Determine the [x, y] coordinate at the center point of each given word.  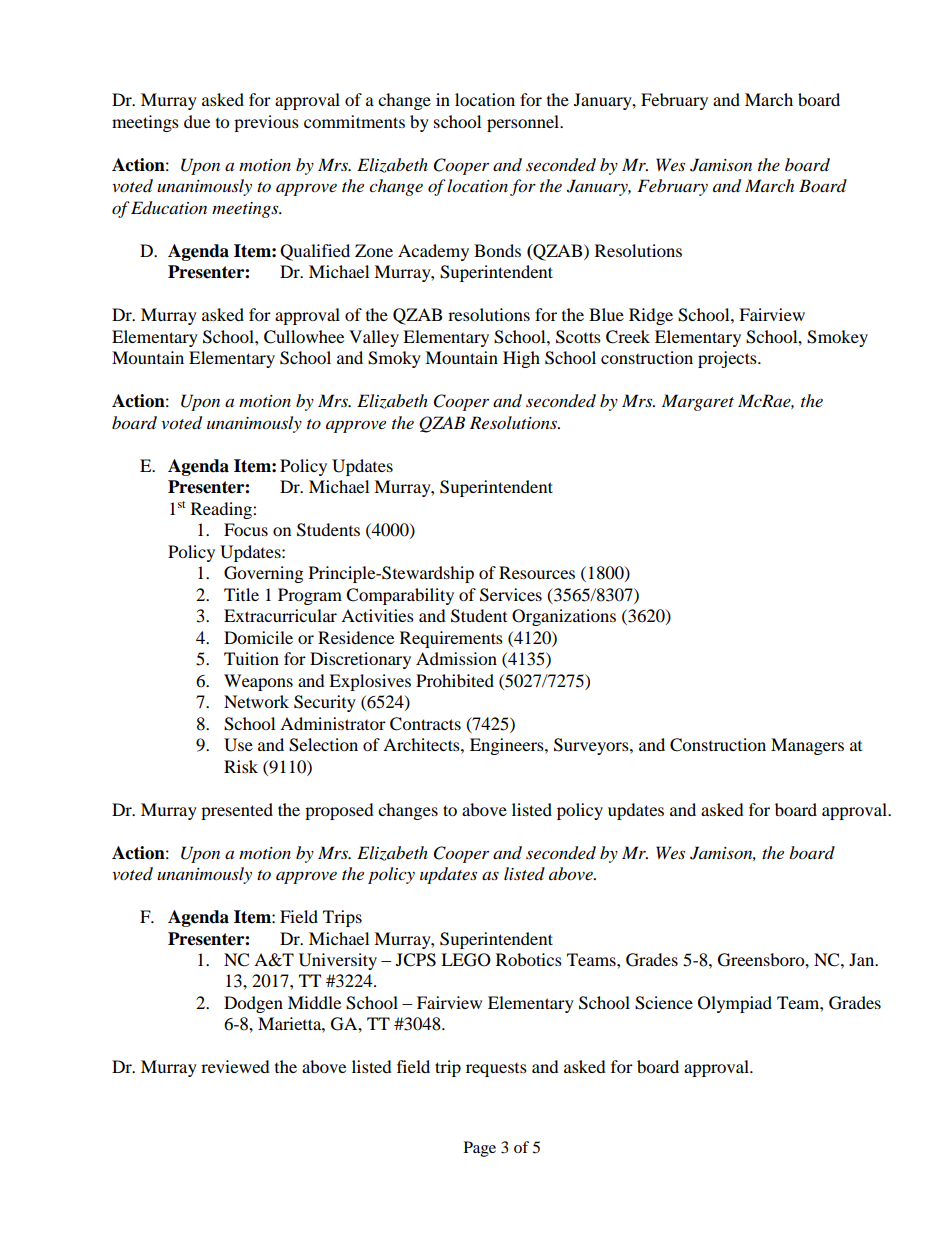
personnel [524, 123]
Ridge [651, 316]
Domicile [258, 637]
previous [266, 123]
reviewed [235, 1066]
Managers [807, 746]
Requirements [451, 639]
